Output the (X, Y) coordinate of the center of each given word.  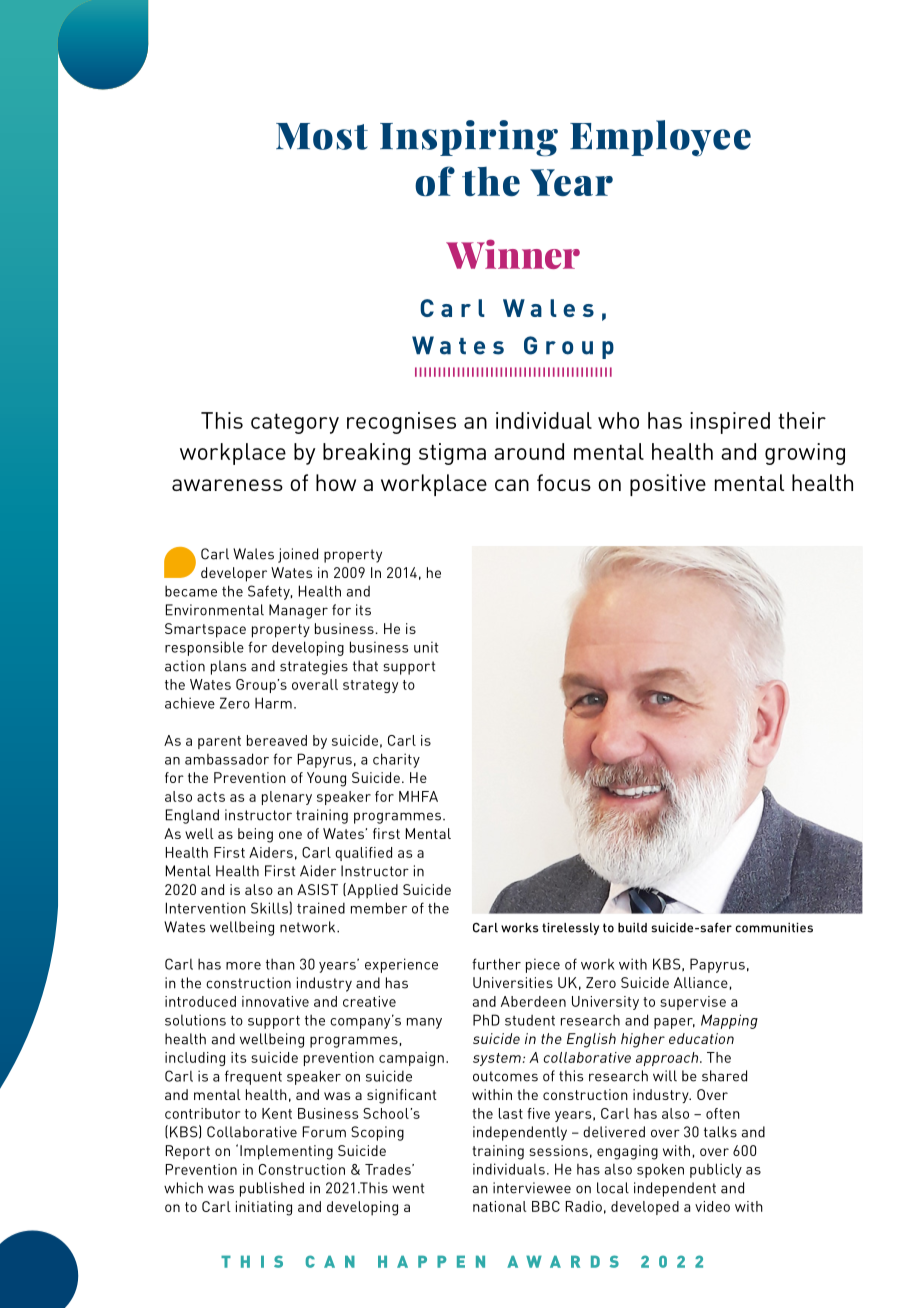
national (500, 1206)
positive (668, 485)
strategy (370, 686)
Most (322, 136)
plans (228, 667)
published (272, 1189)
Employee (660, 138)
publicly (716, 1170)
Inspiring (469, 138)
